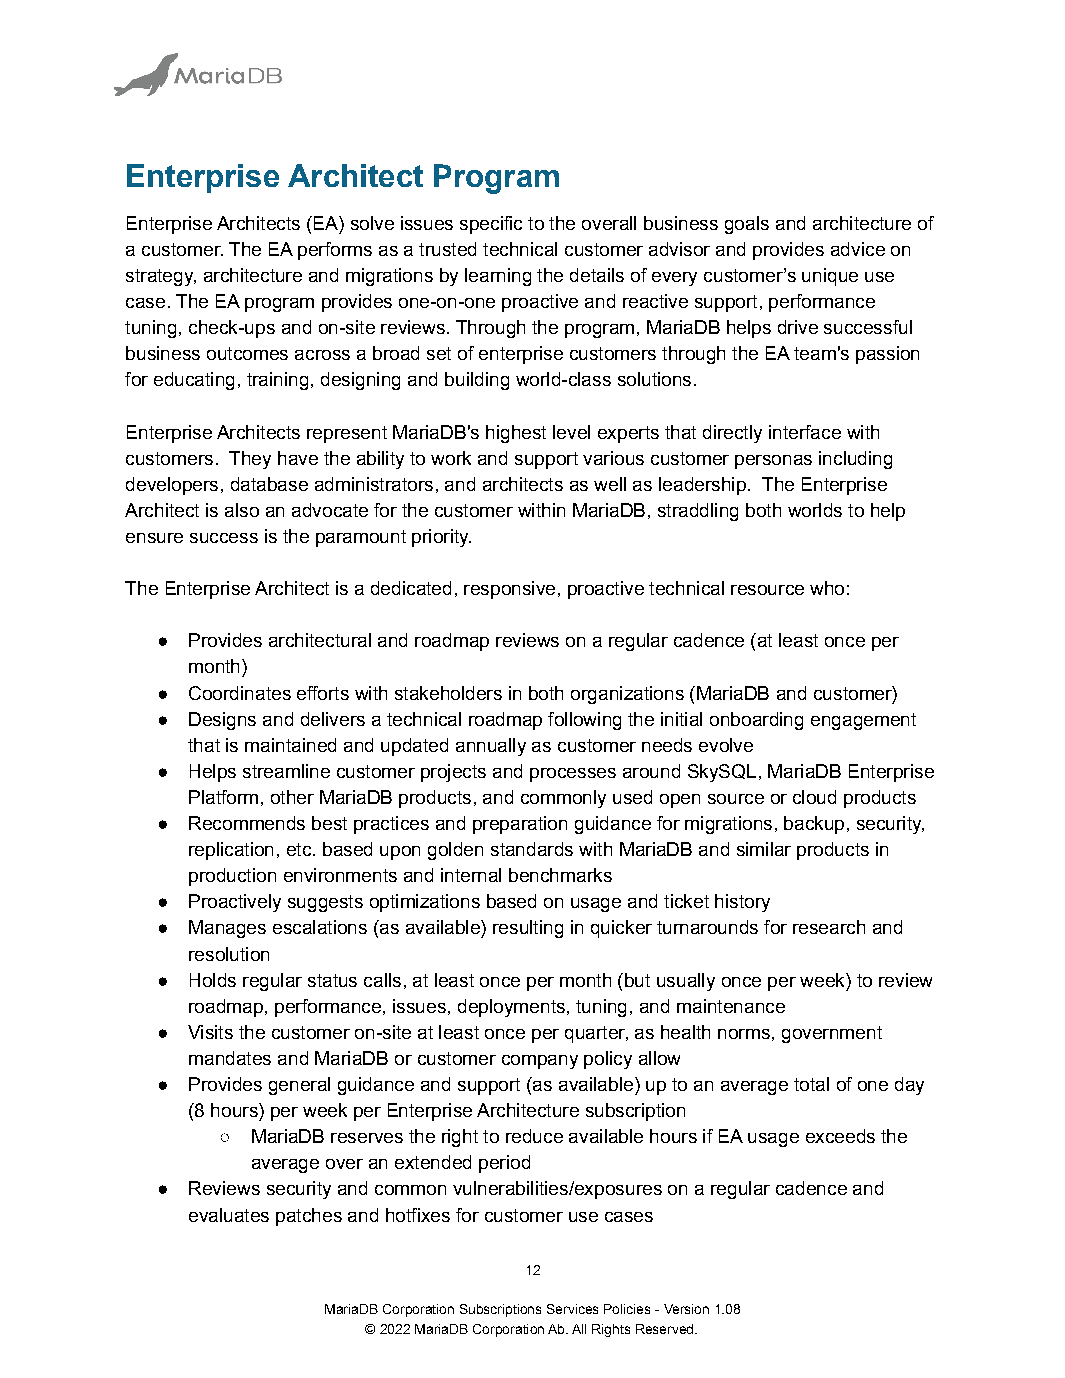 The height and width of the image is (1378, 1065). What do you see at coordinates (572, 1309) in the image?
I see `Services` at bounding box center [572, 1309].
